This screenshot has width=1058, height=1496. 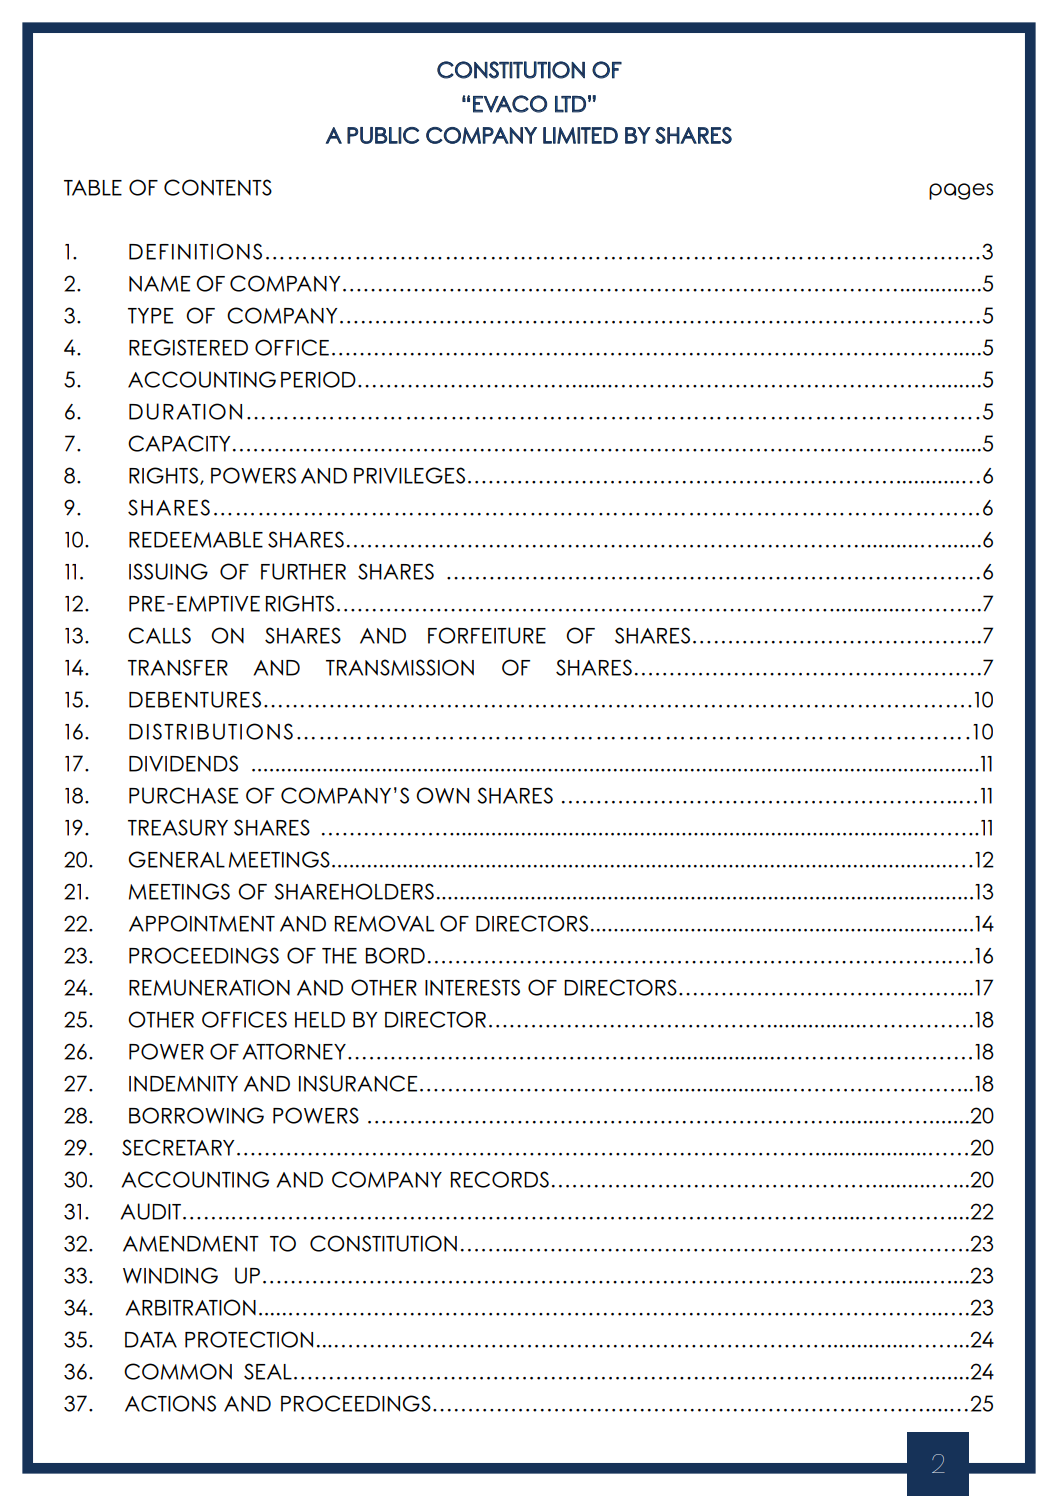 What do you see at coordinates (183, 763) in the screenshot?
I see `DIVIDENDS` at bounding box center [183, 763].
